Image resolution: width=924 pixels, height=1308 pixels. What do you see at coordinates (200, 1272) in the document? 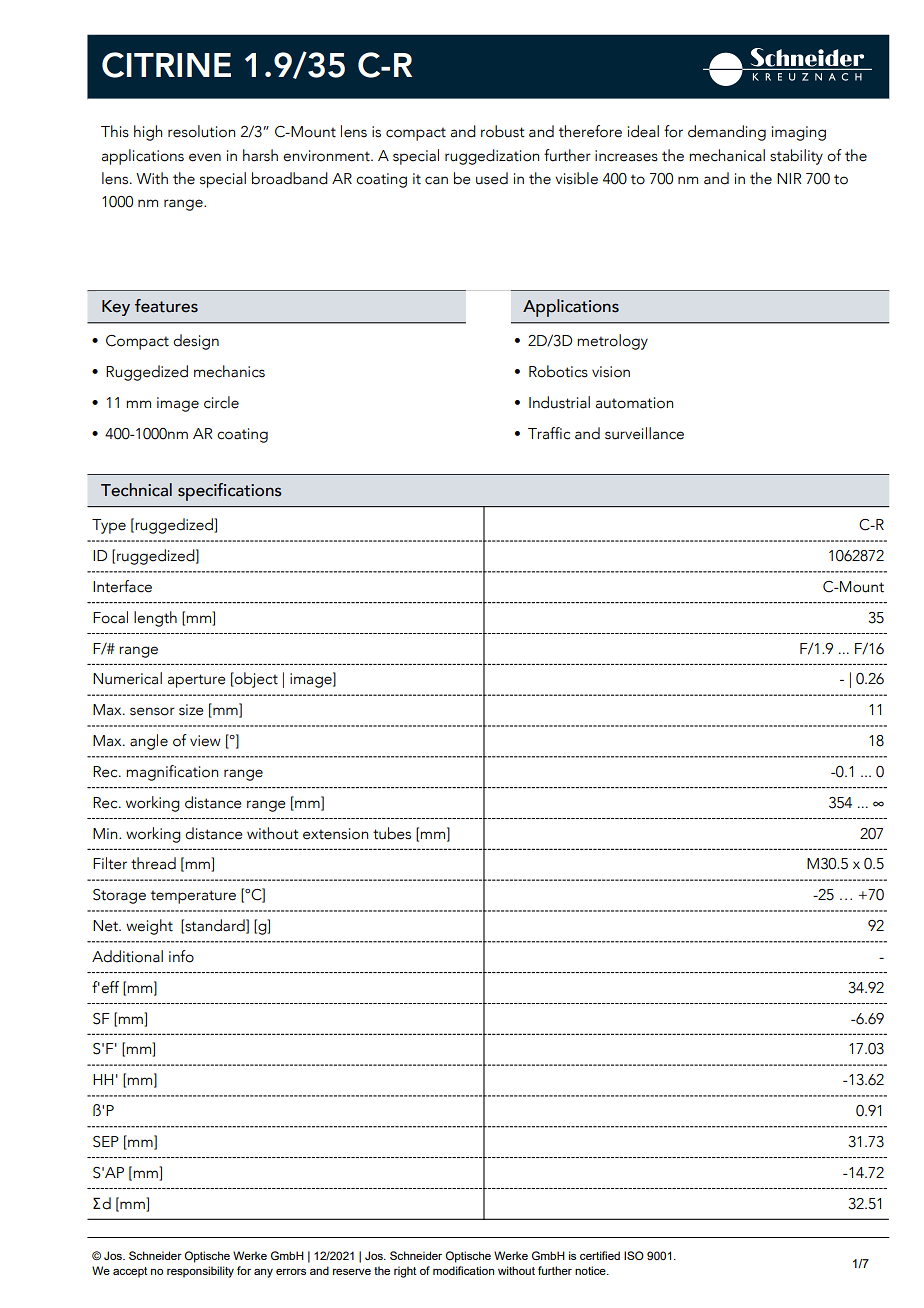
I see `responsibility` at bounding box center [200, 1272].
